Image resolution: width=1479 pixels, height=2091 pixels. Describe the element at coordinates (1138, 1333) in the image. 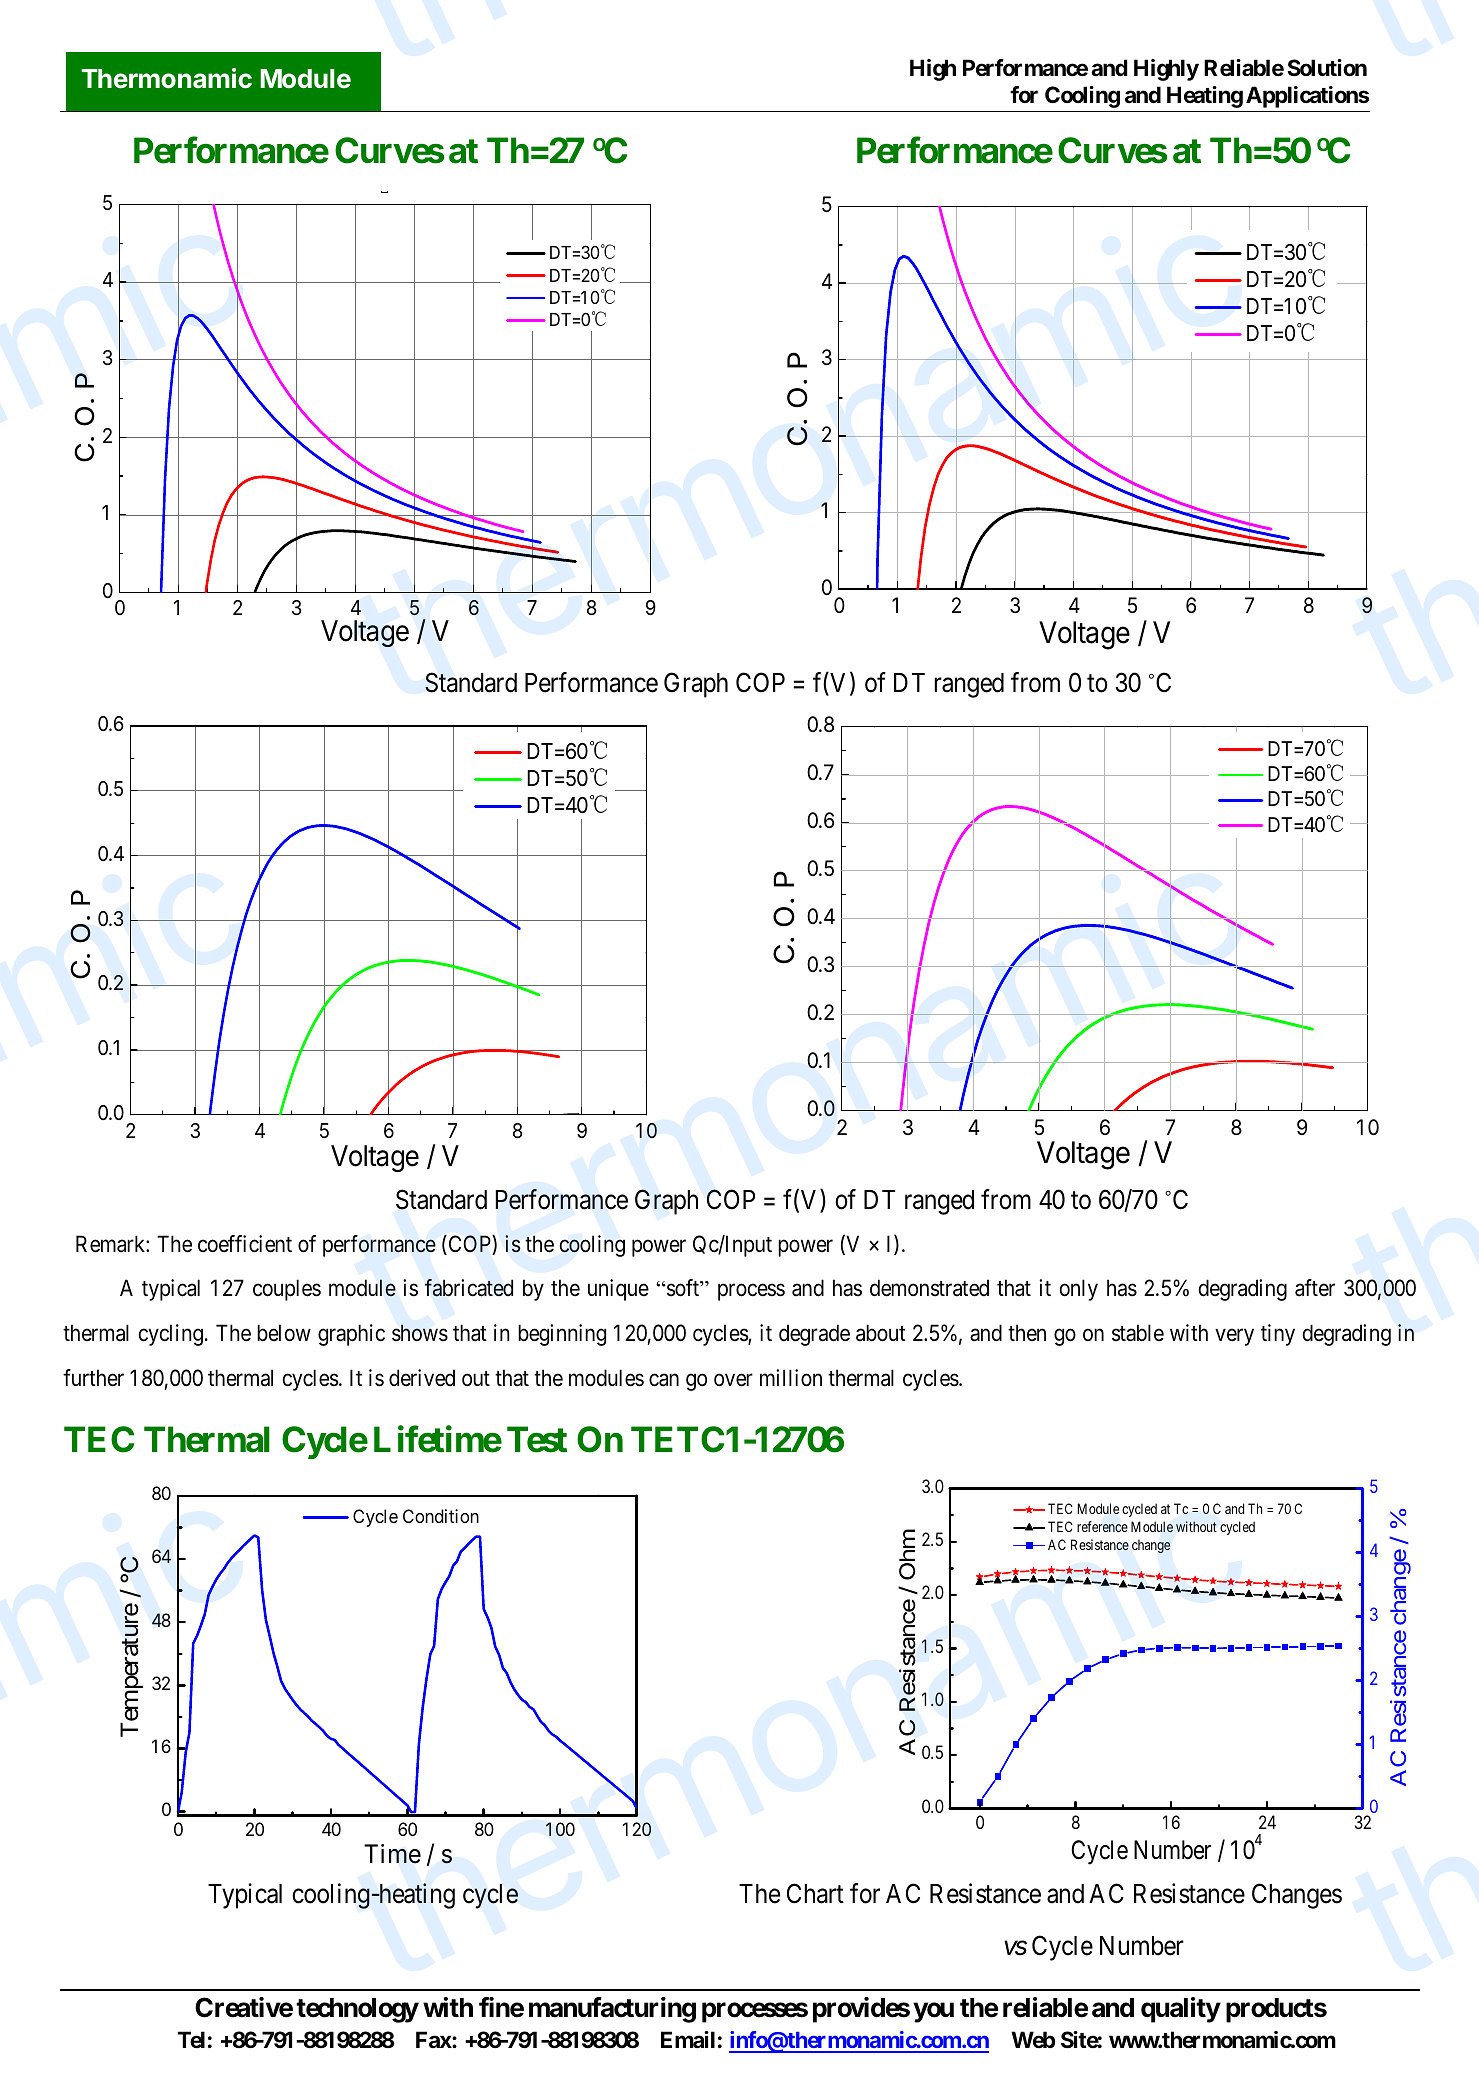

I see `stable` at that location.
